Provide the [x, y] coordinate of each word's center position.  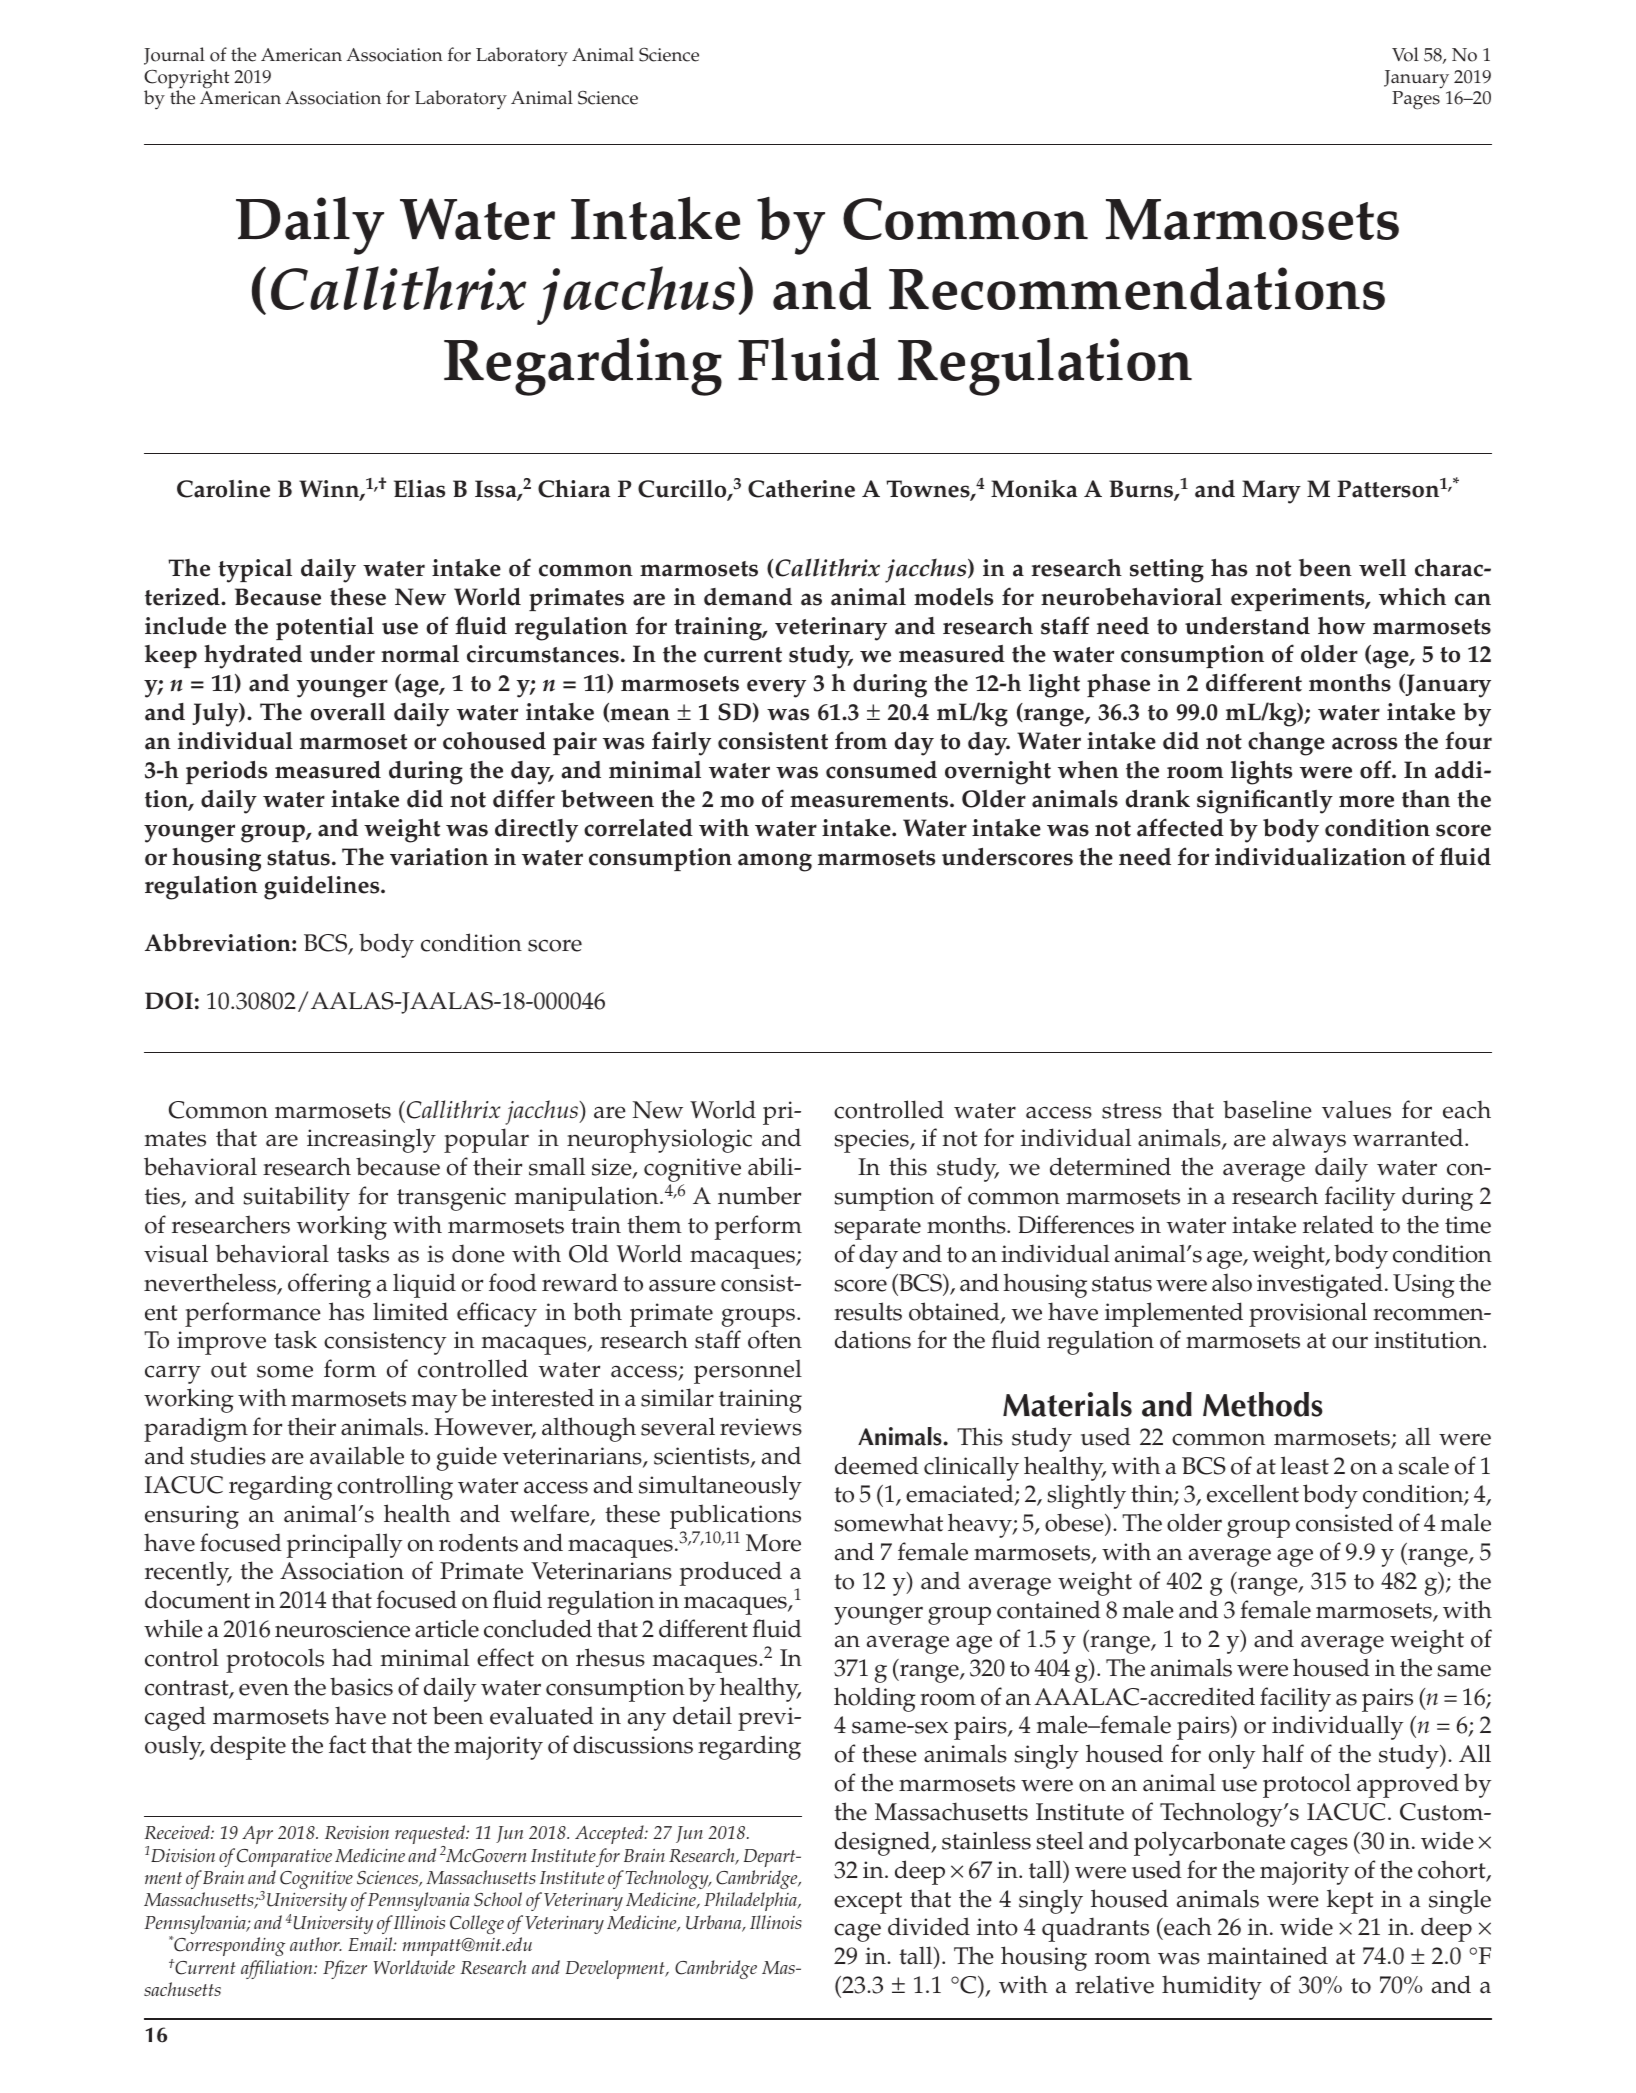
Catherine [801, 489]
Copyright [187, 80]
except [868, 1903]
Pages [1416, 100]
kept [1350, 1901]
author [316, 1944]
